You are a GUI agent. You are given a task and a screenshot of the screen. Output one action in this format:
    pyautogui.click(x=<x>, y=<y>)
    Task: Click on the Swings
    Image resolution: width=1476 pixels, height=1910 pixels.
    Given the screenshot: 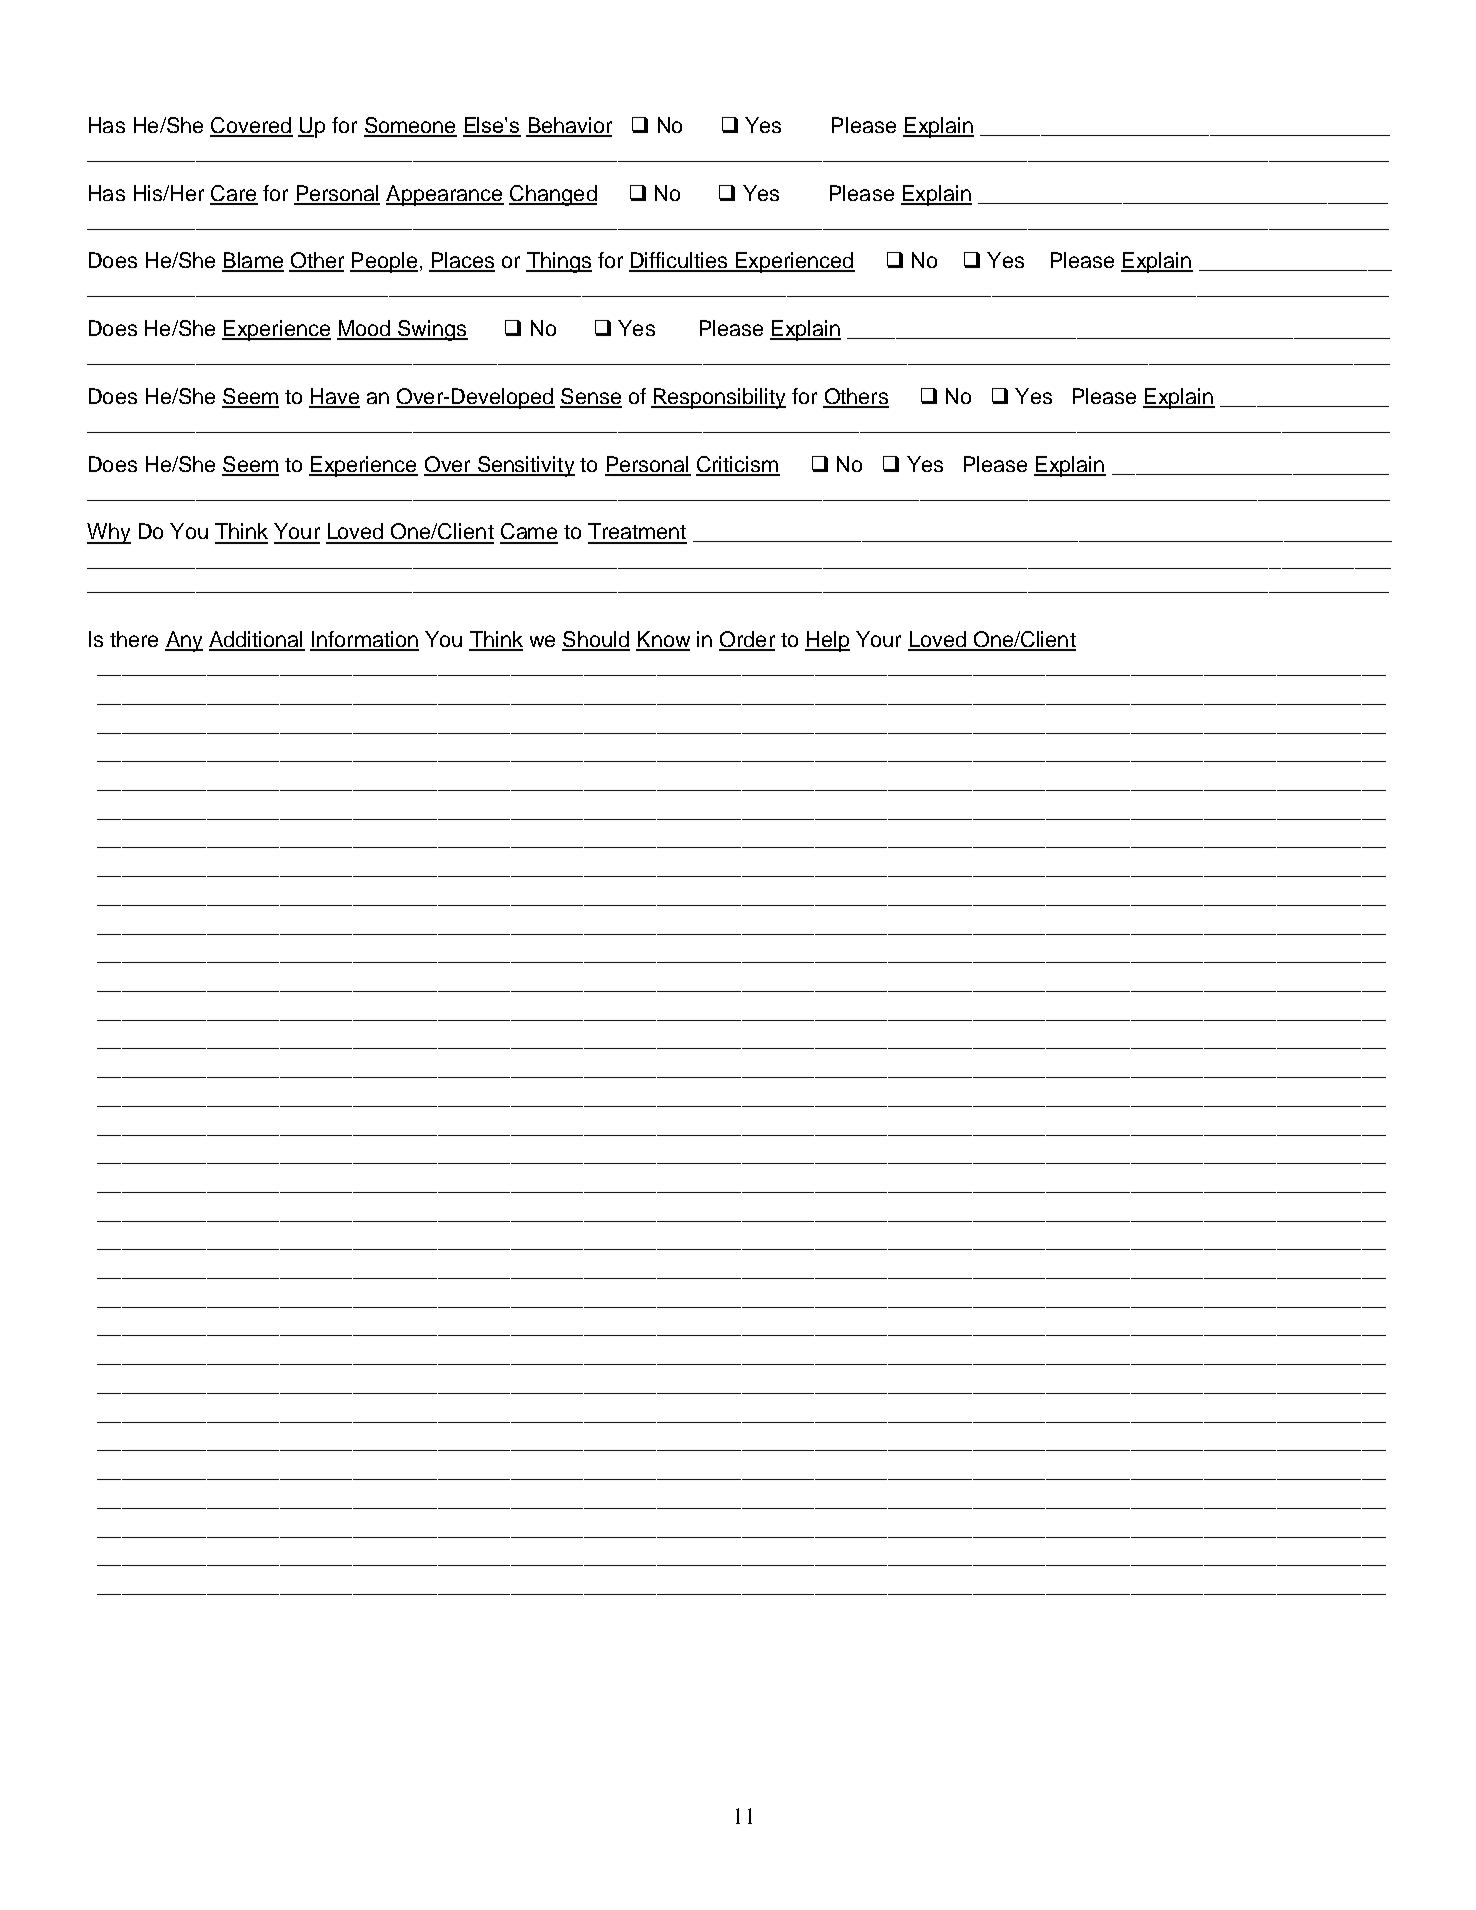 What is the action you would take?
    pyautogui.click(x=432, y=330)
